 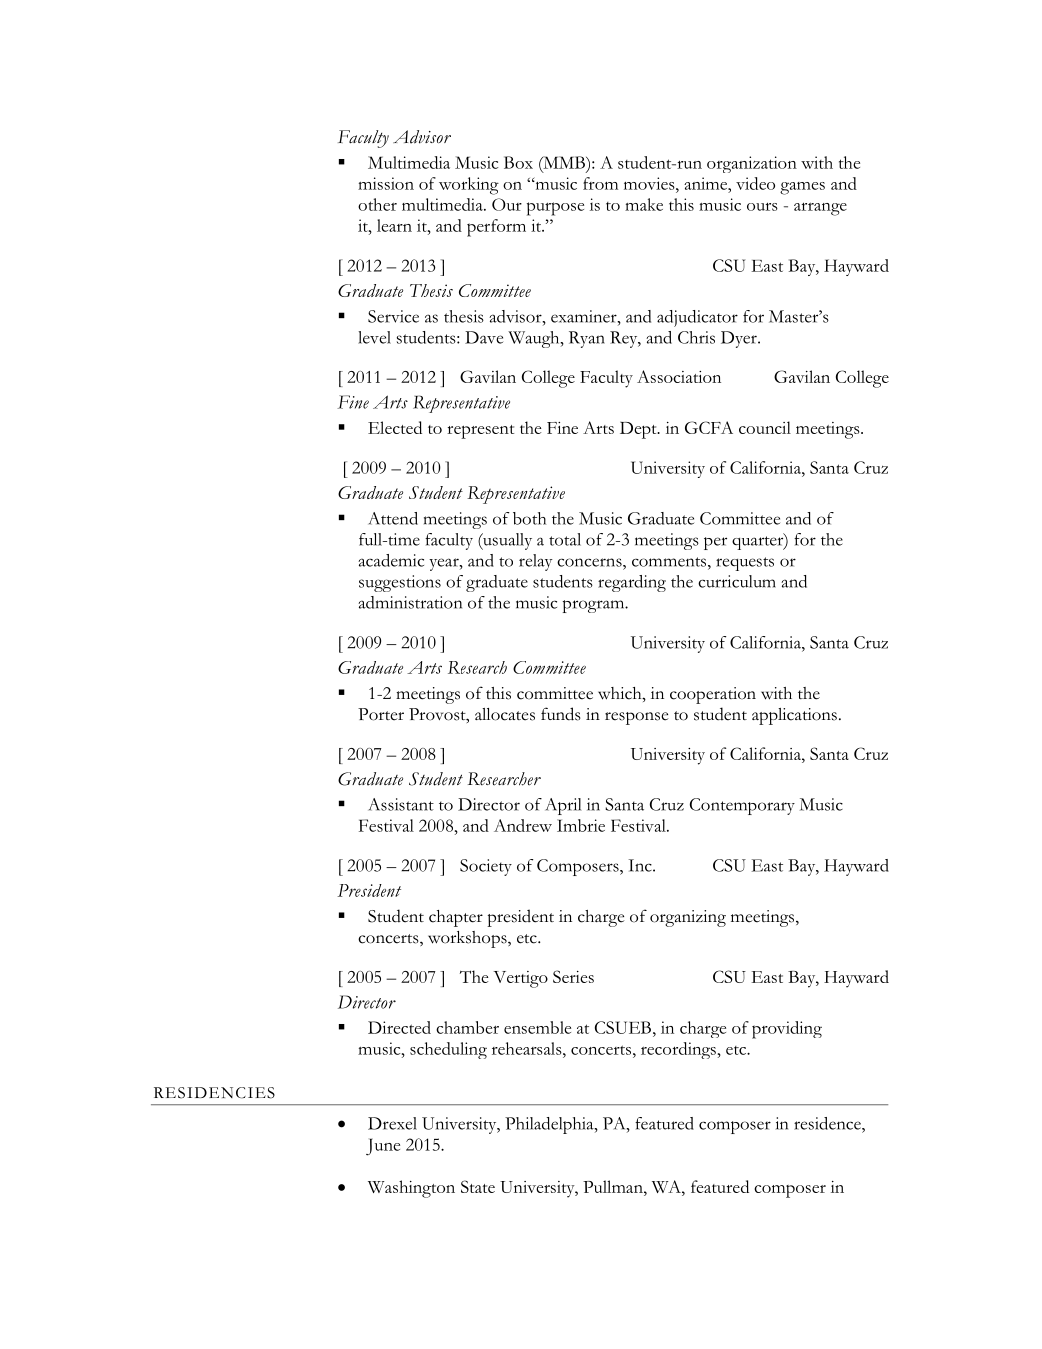 I want to click on April, so click(x=563, y=806).
